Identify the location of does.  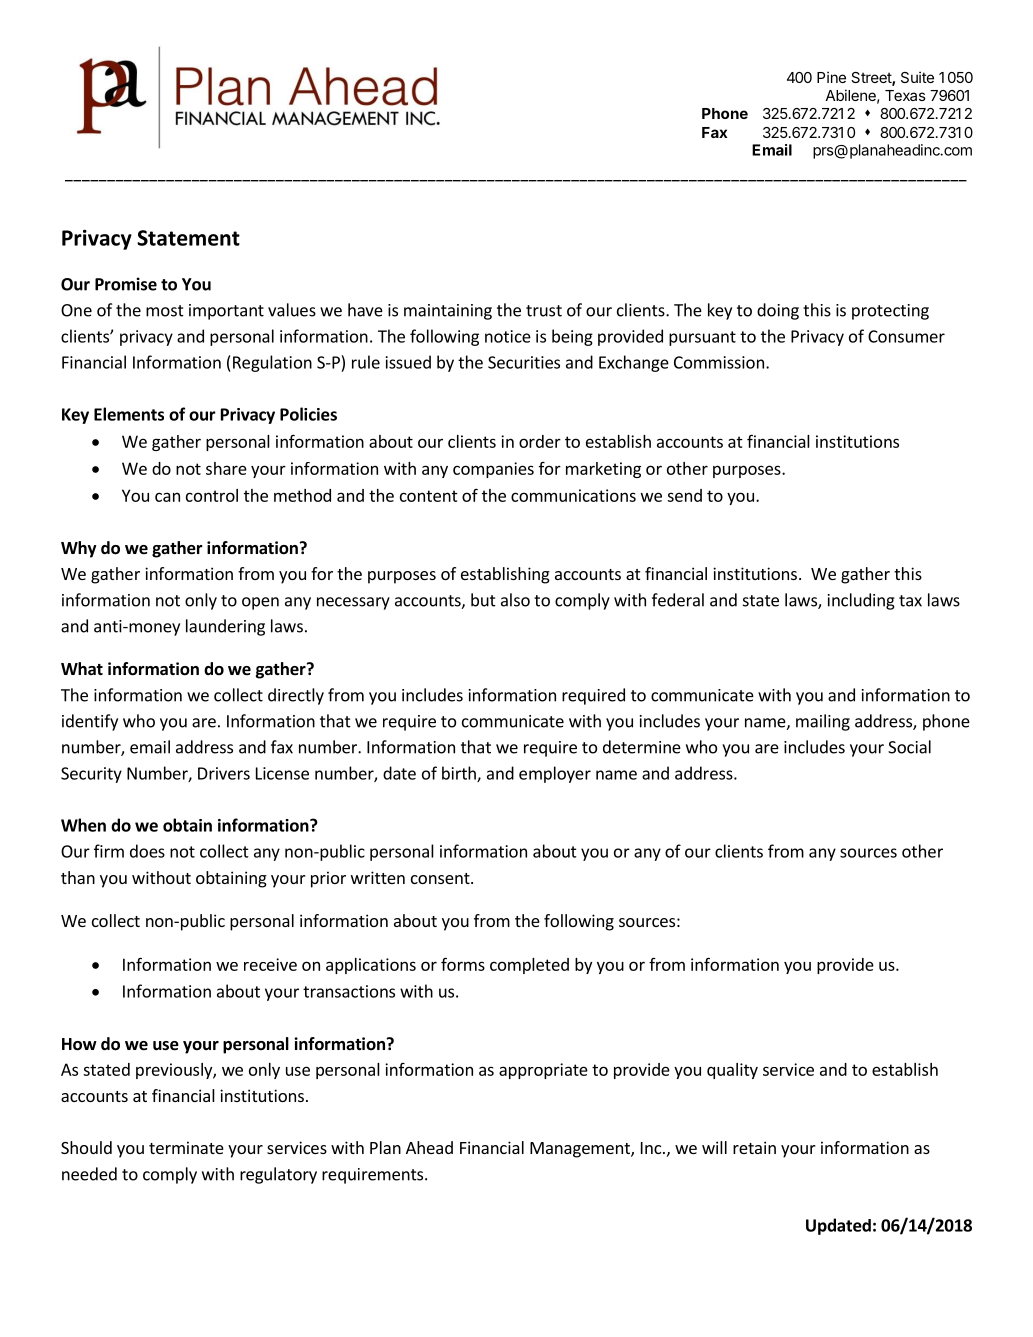
(147, 851).
